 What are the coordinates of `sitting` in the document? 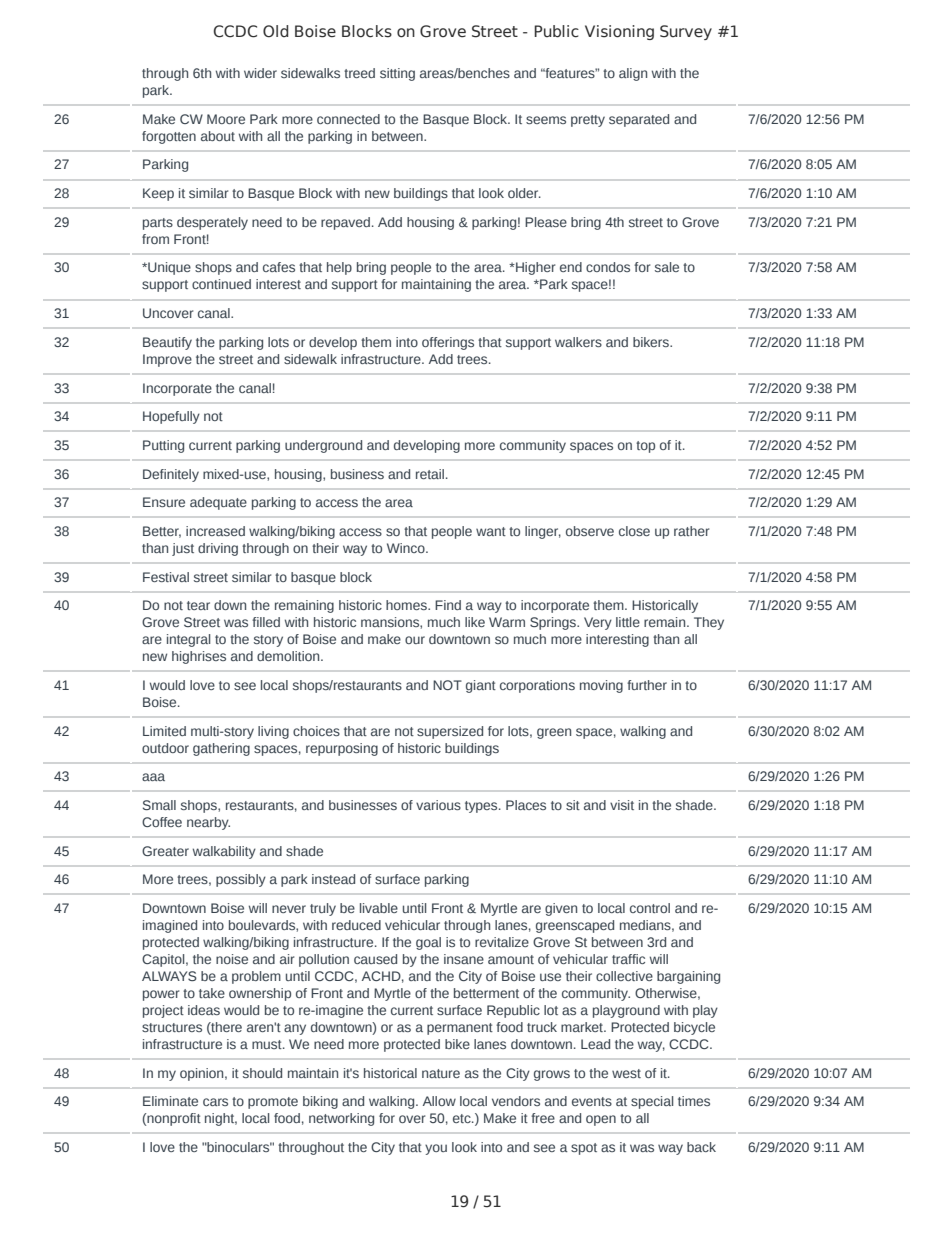 It's located at (397, 74).
